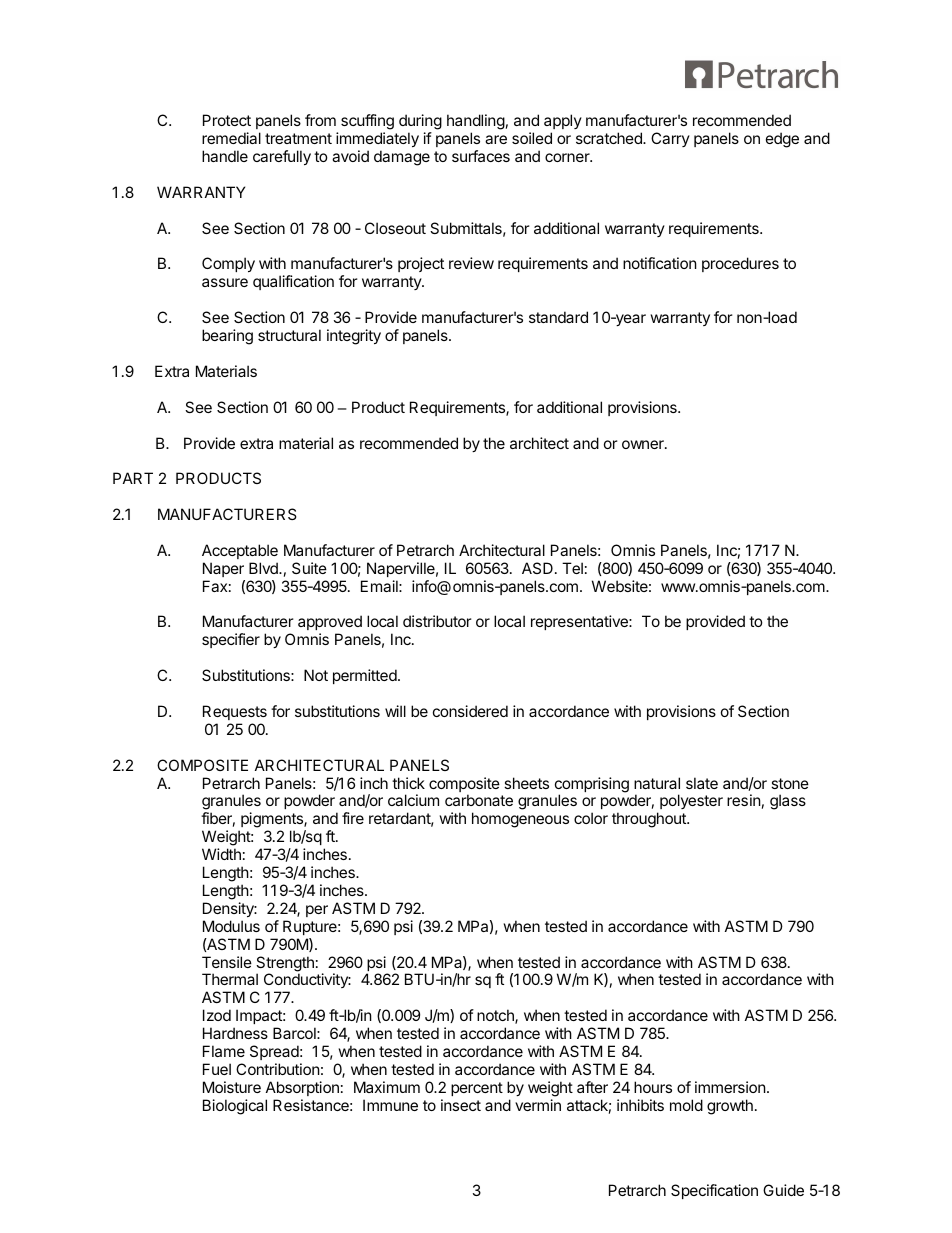 The width and height of the screenshot is (952, 1233). What do you see at coordinates (225, 156) in the screenshot?
I see `handle` at bounding box center [225, 156].
